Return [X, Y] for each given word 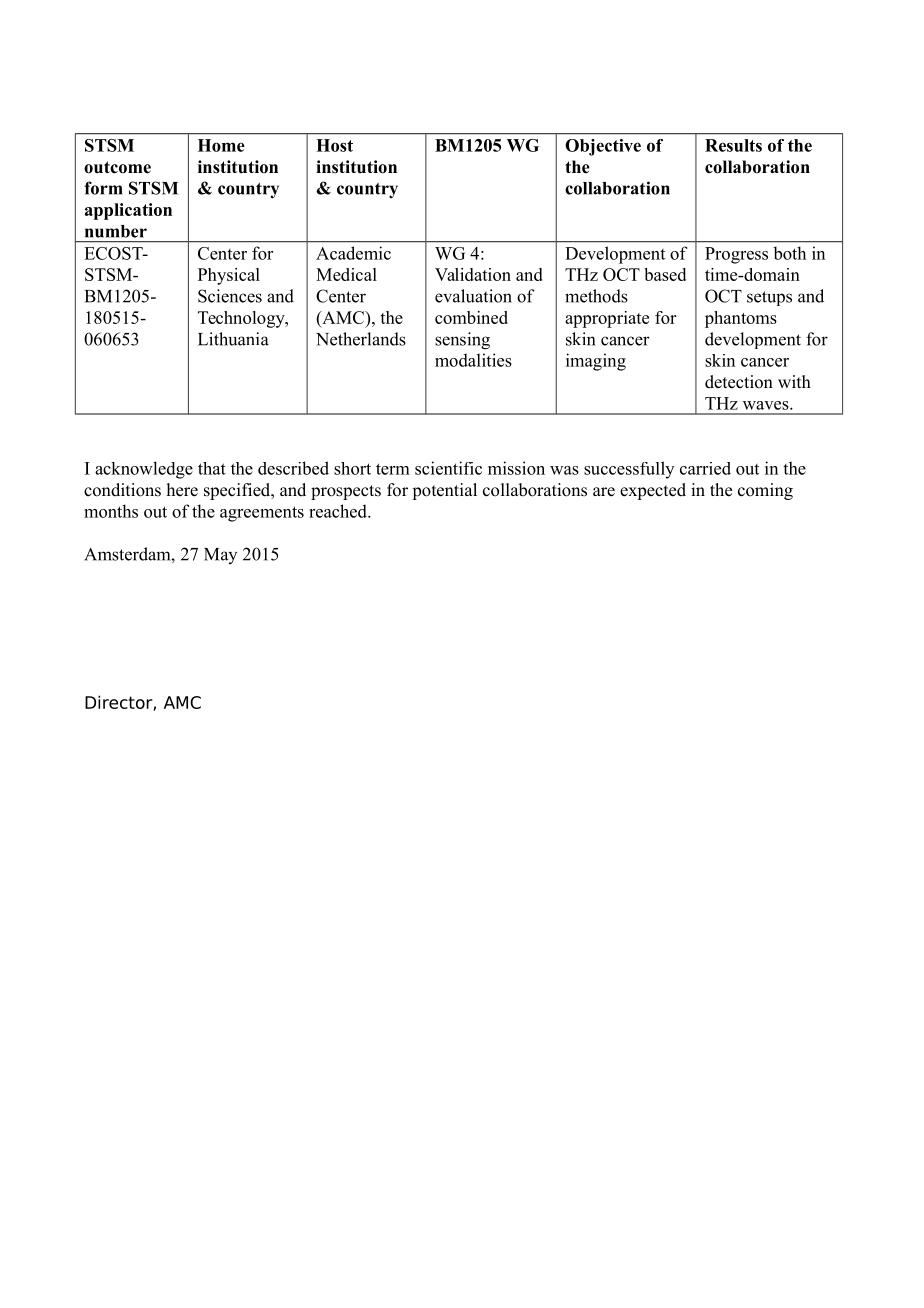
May [220, 556]
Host [334, 145]
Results [733, 145]
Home [221, 145]
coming [765, 491]
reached [339, 511]
